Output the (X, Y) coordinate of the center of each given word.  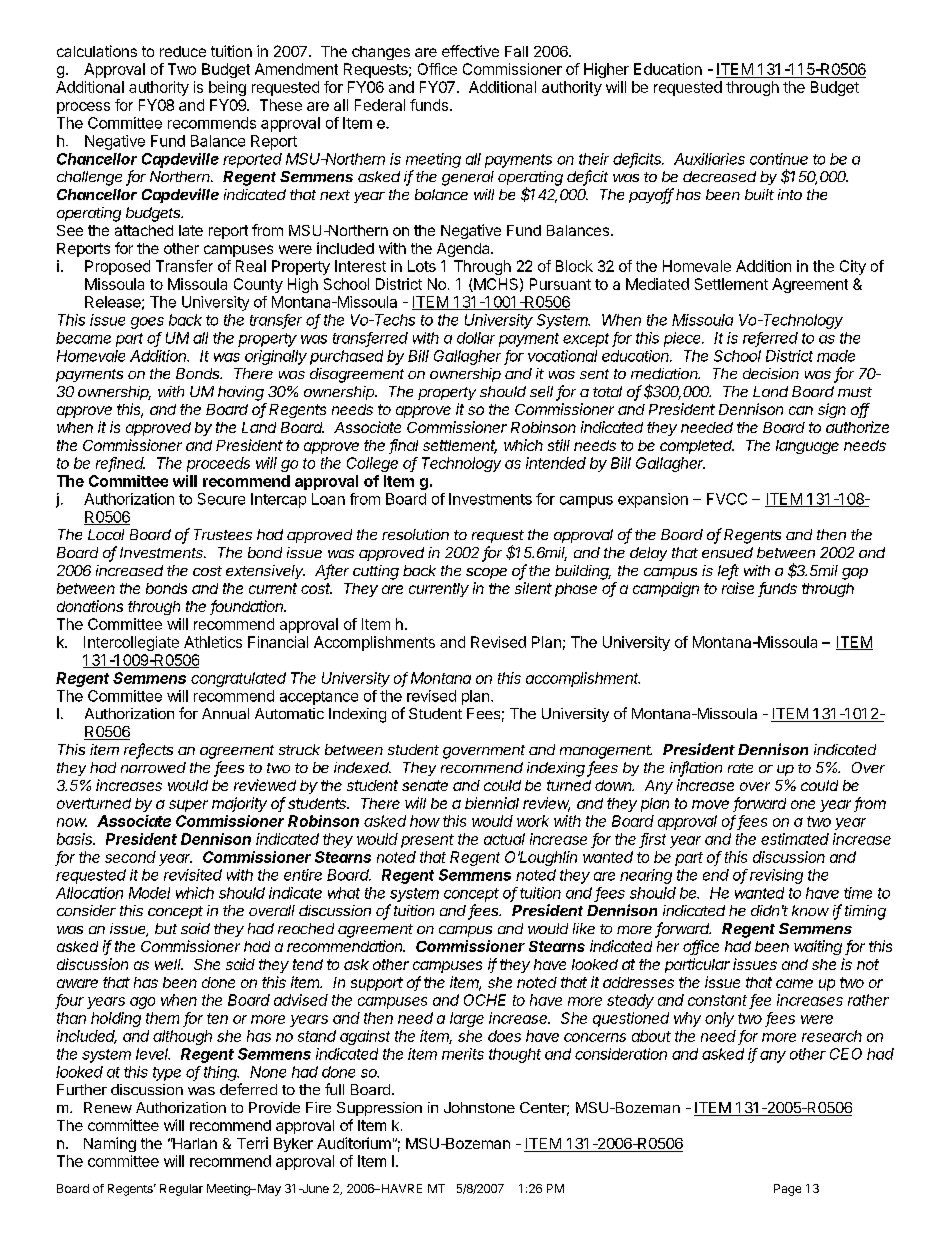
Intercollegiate (131, 643)
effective (470, 51)
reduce (183, 51)
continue (779, 159)
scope (486, 573)
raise (738, 588)
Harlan (194, 1143)
